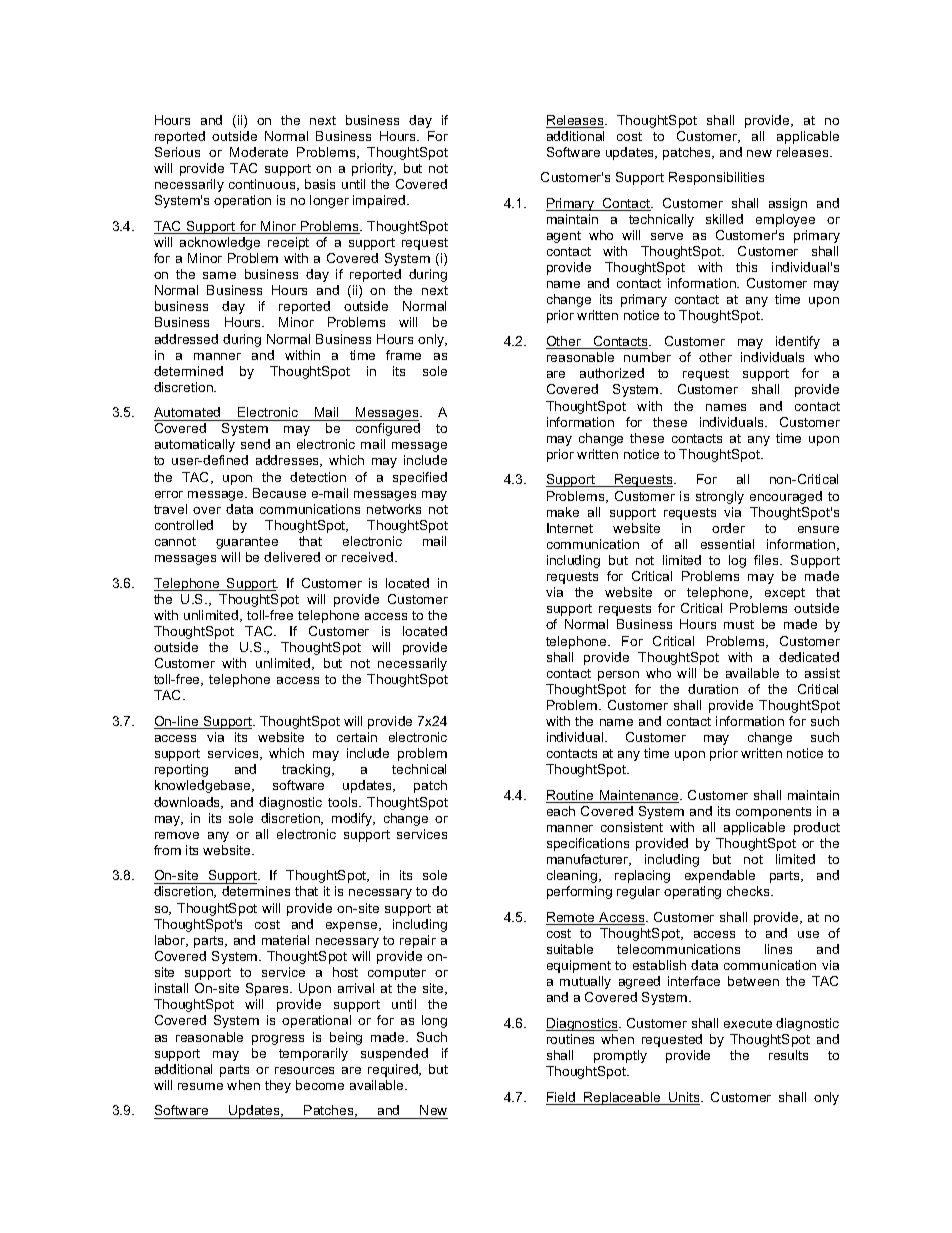 The height and width of the document is (1233, 952). What do you see at coordinates (292, 557) in the document?
I see `delivered` at bounding box center [292, 557].
